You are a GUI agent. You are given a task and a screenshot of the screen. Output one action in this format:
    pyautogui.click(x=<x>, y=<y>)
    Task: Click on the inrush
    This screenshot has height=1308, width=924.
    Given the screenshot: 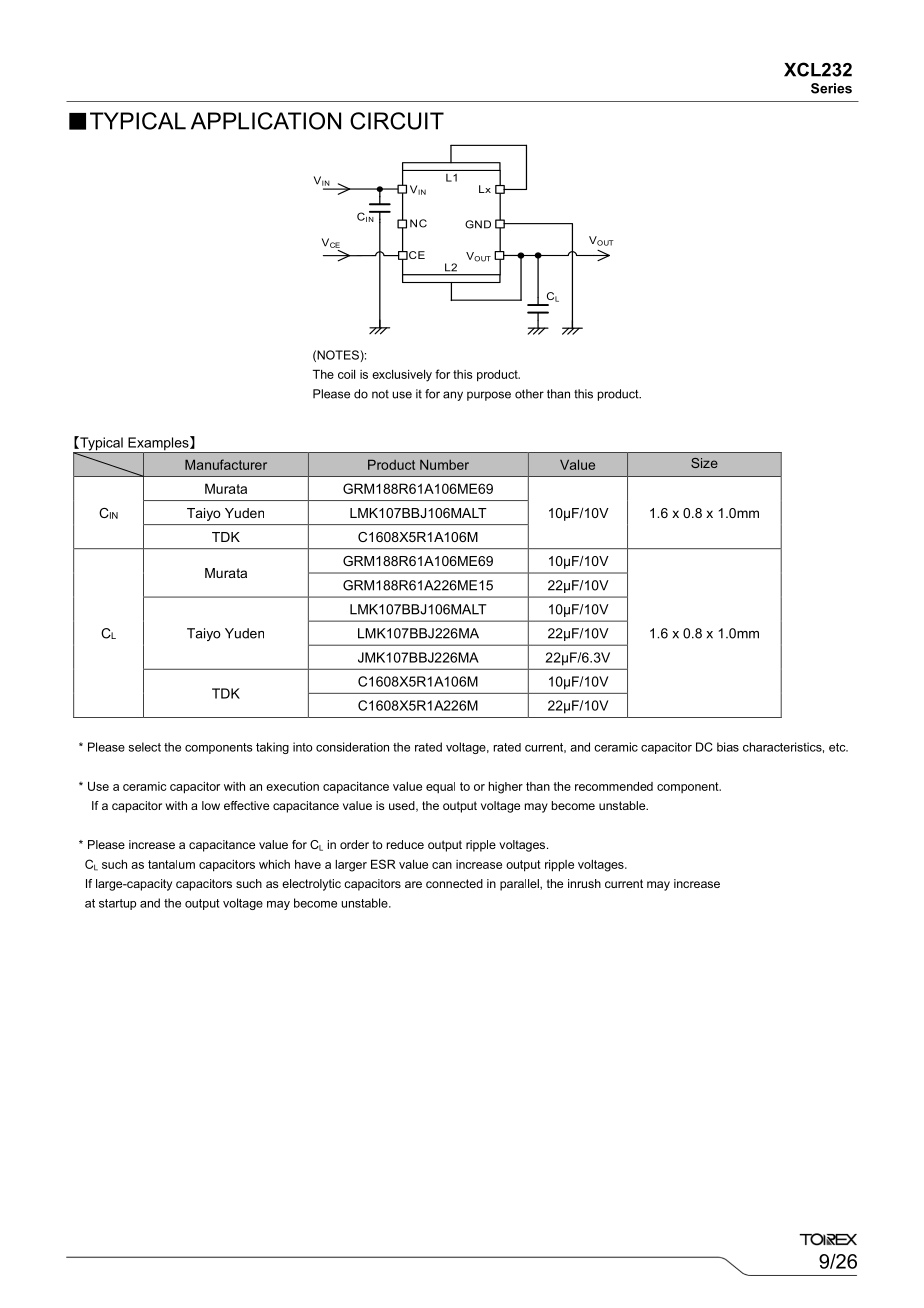 What is the action you would take?
    pyautogui.click(x=584, y=883)
